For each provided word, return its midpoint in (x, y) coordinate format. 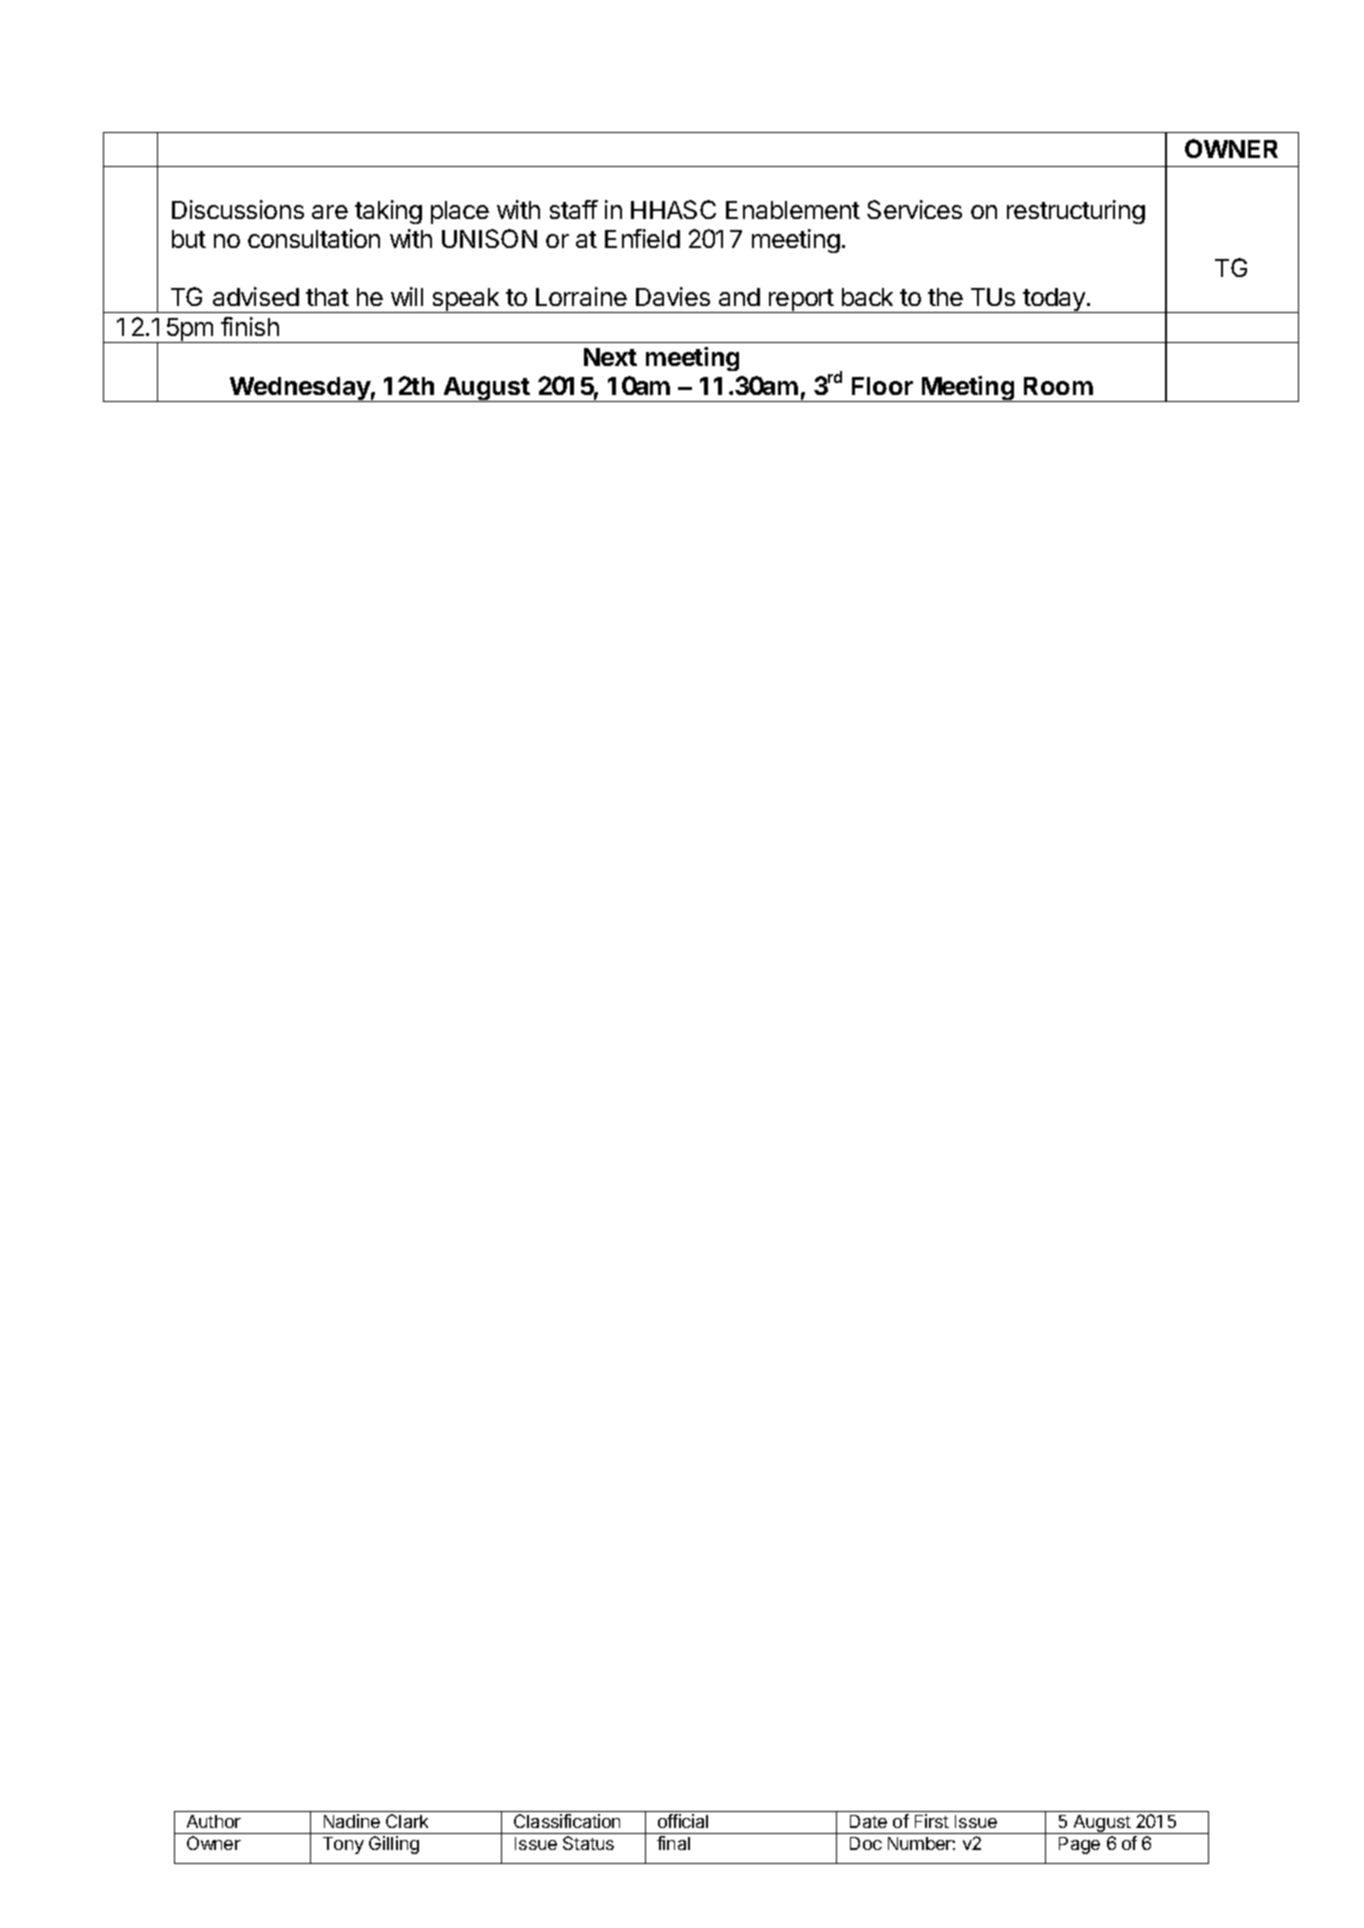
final (673, 1843)
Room (1058, 386)
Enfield (642, 238)
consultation (314, 238)
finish (250, 326)
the (945, 297)
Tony (343, 1845)
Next (610, 357)
